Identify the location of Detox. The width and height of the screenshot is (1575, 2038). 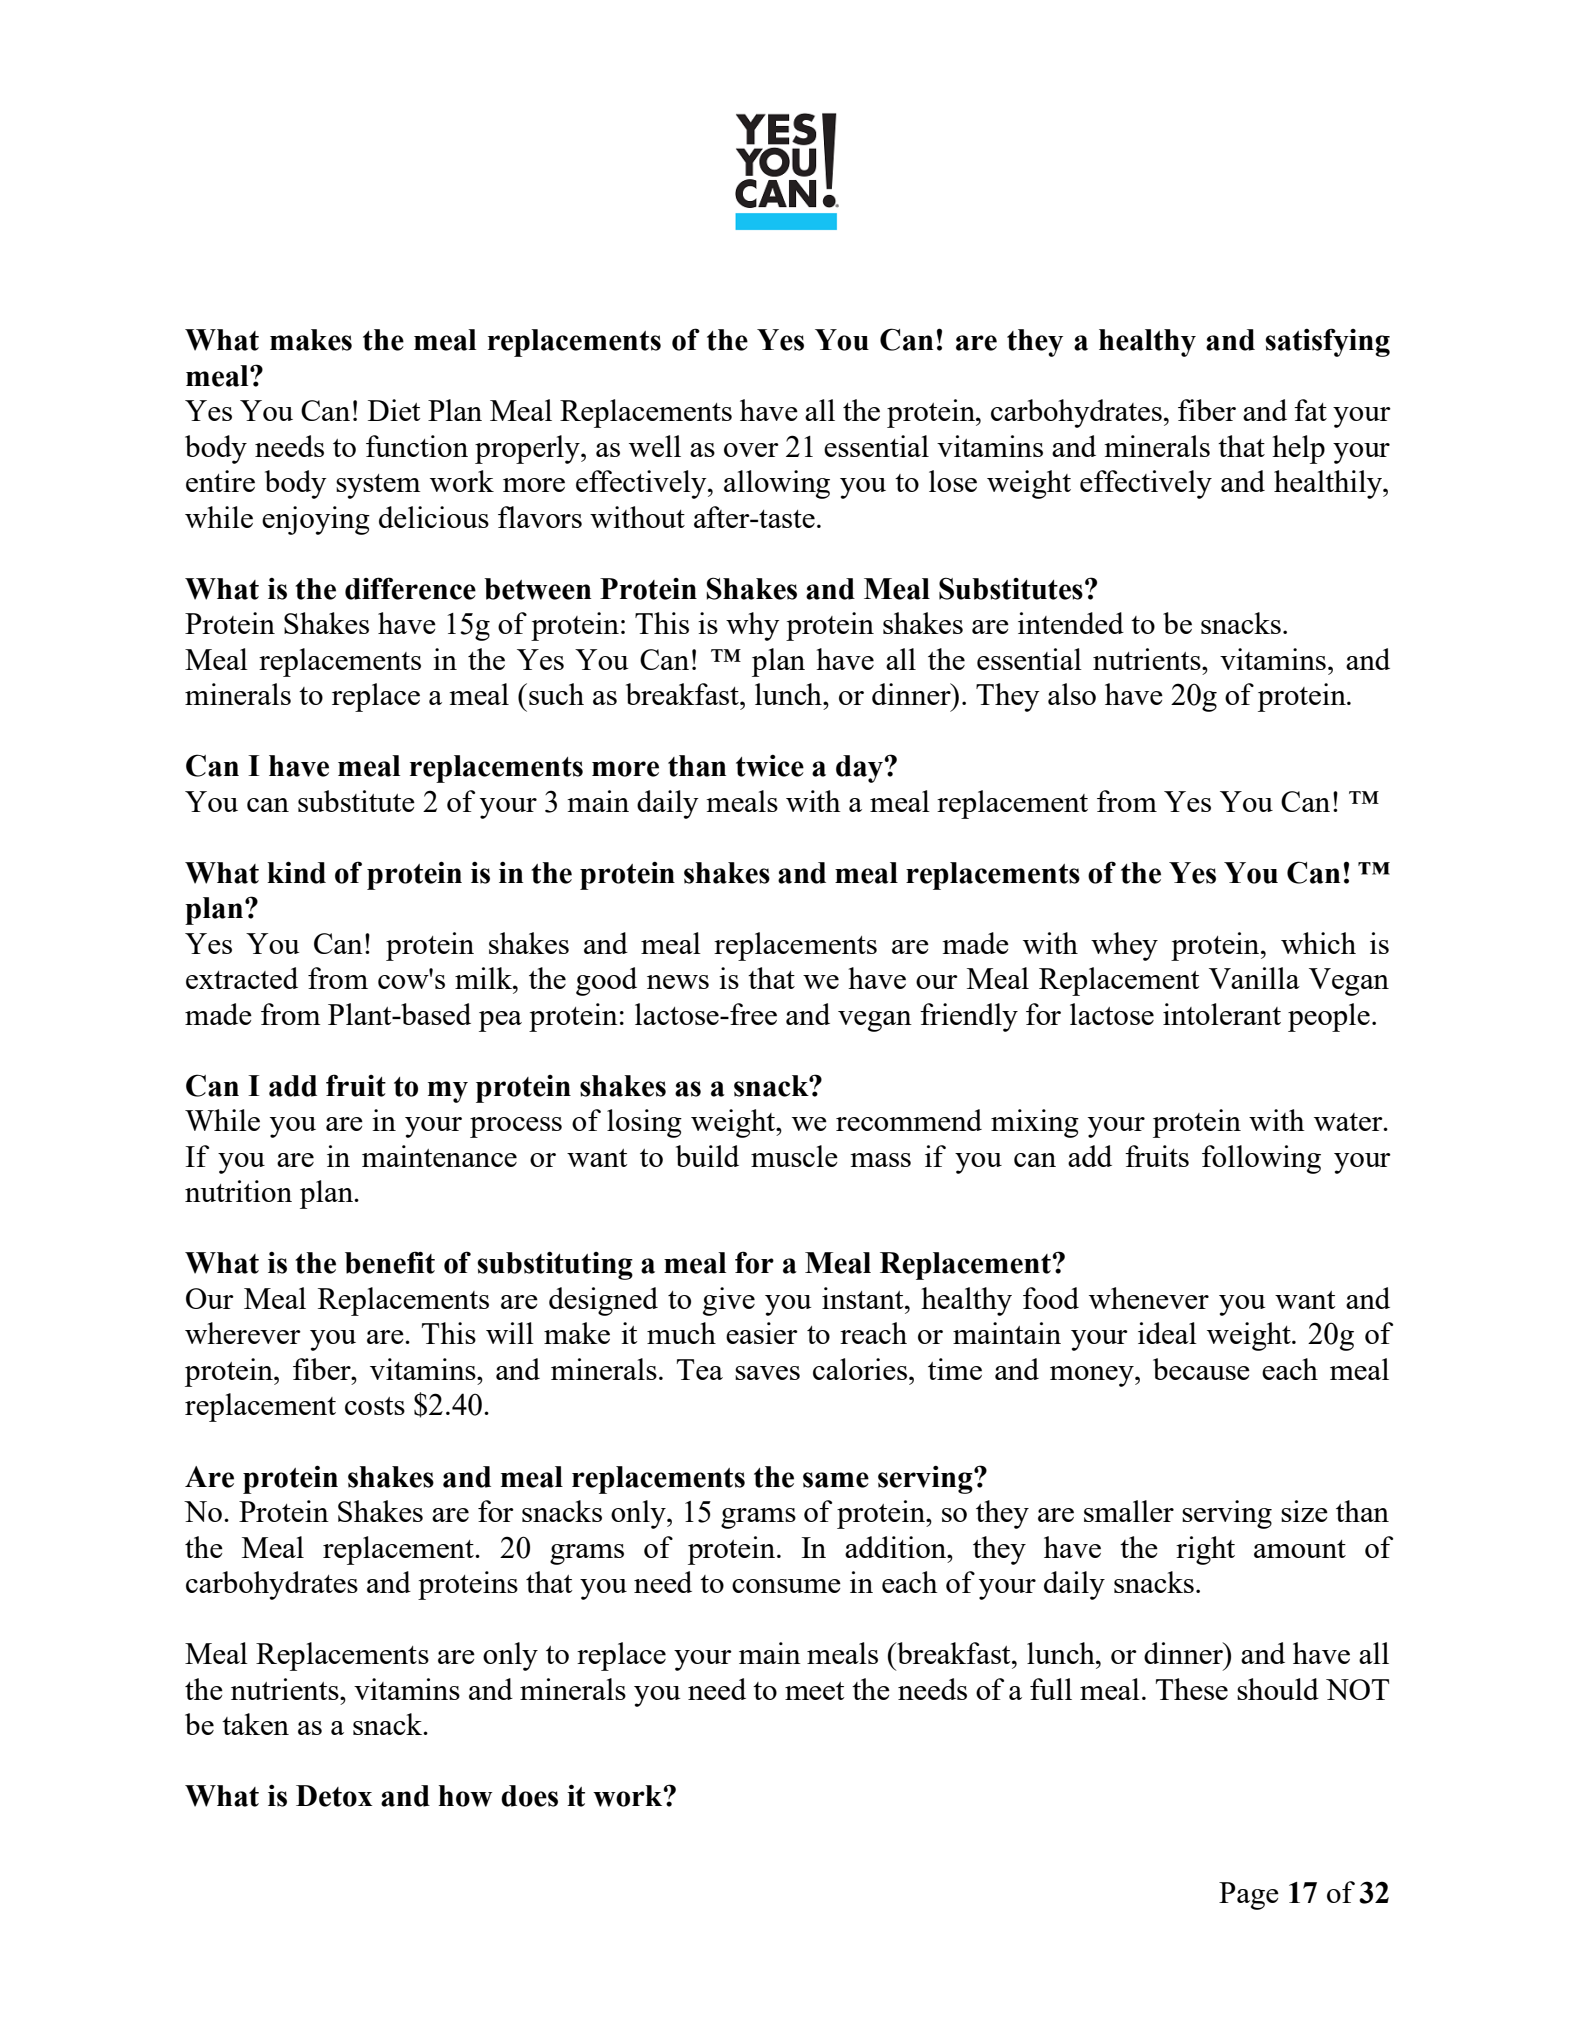
(334, 1796).
